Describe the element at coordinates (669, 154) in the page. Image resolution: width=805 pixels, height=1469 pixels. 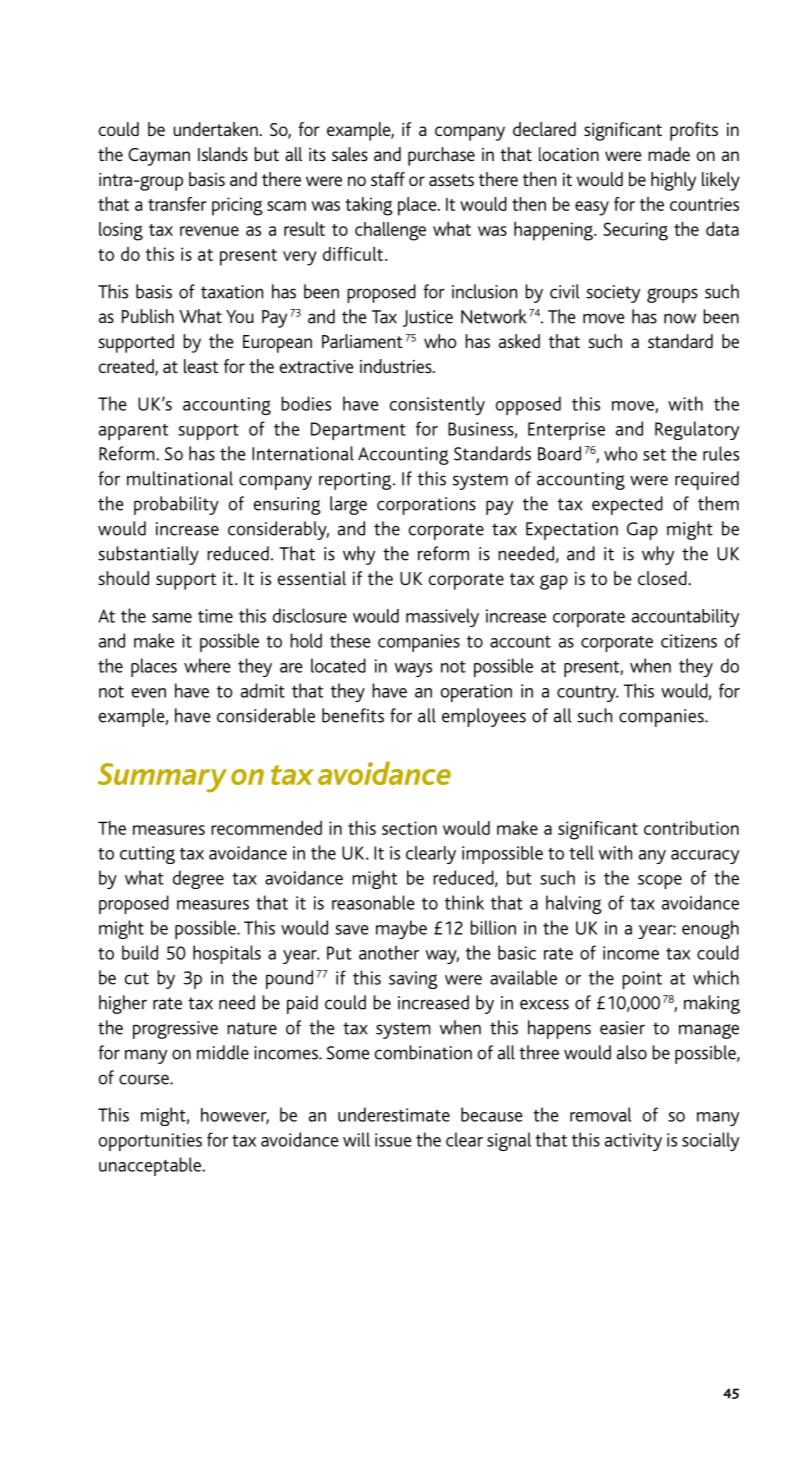
I see `made` at that location.
